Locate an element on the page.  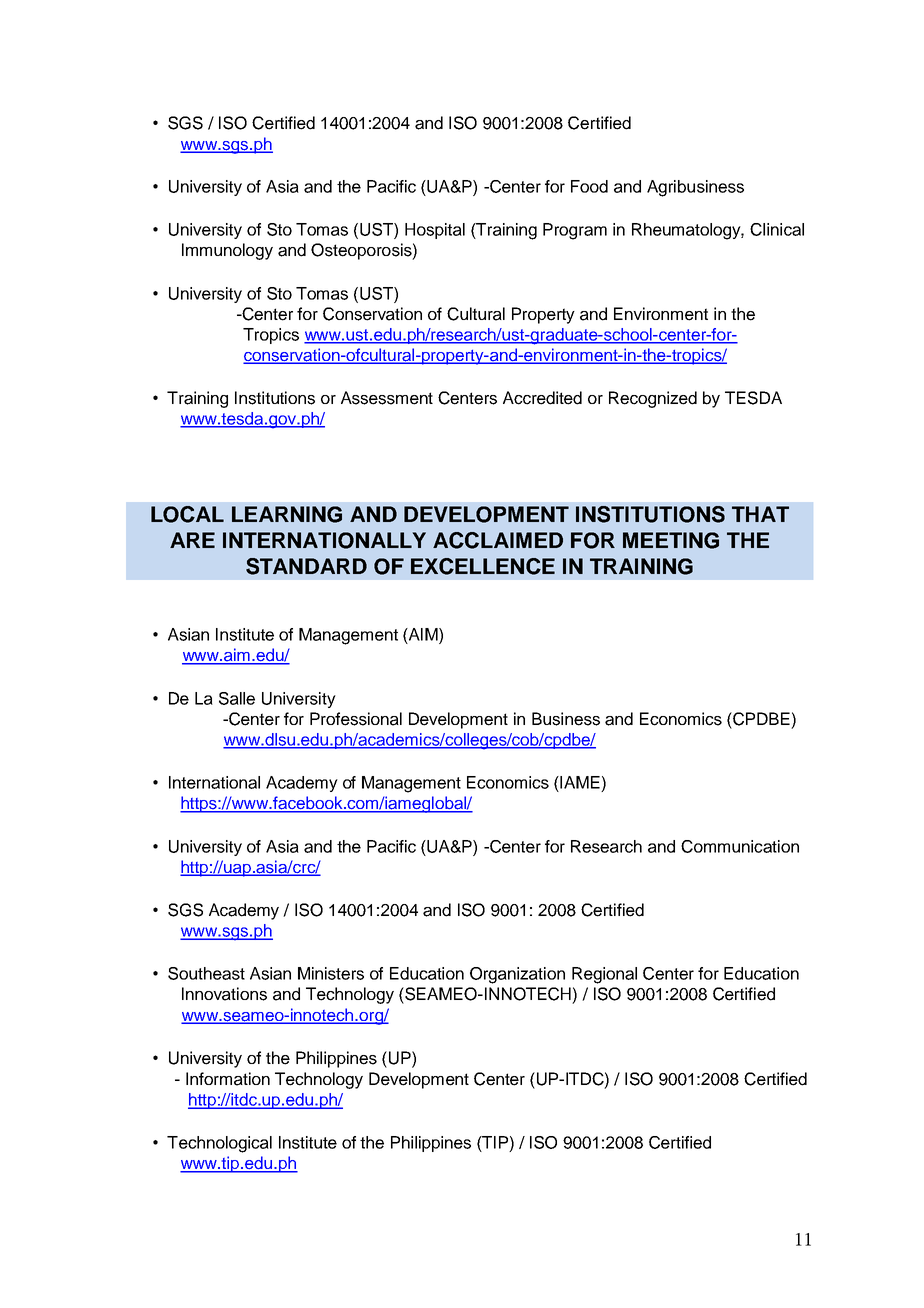
Immunology is located at coordinates (227, 251).
